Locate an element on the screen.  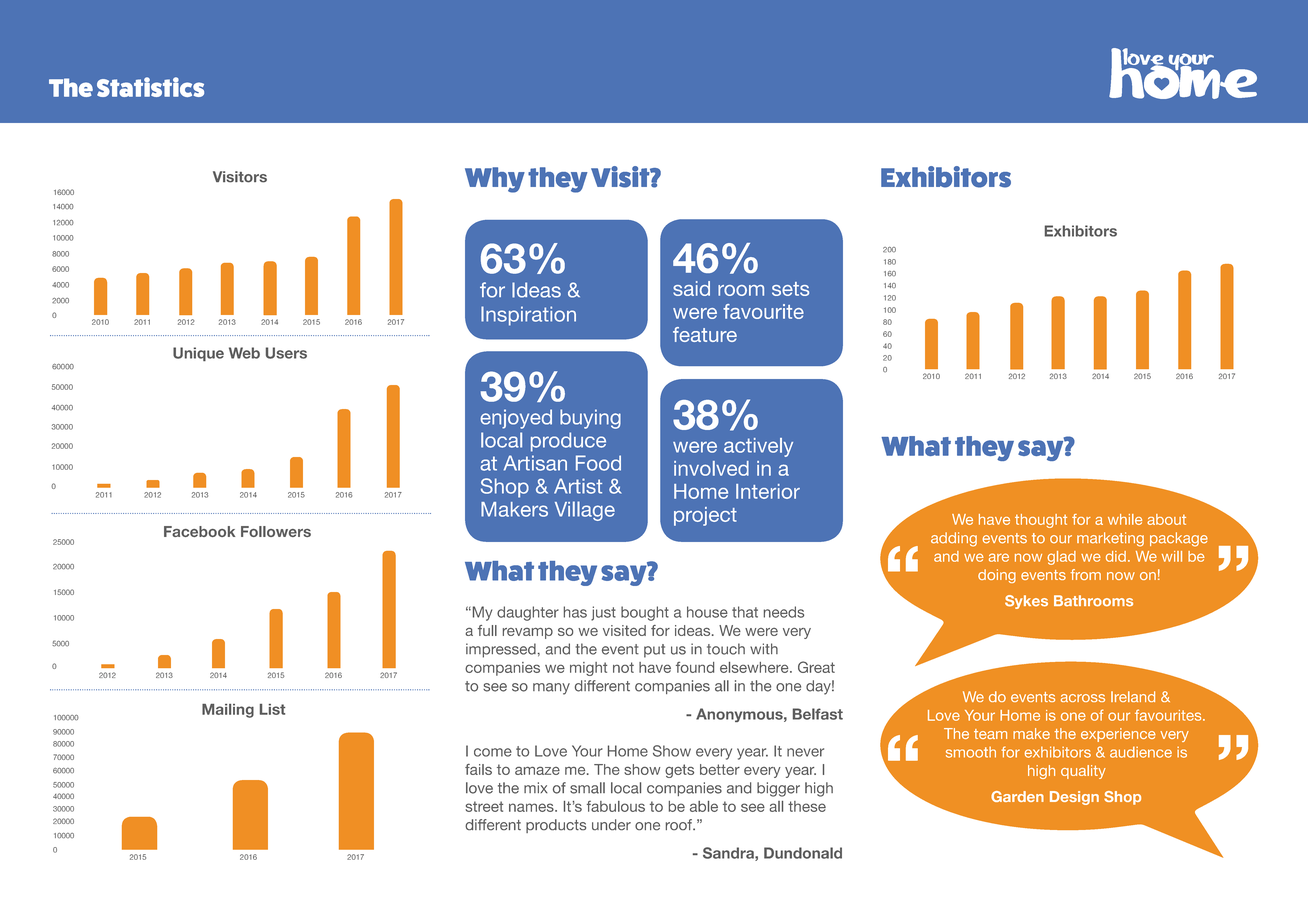
said is located at coordinates (691, 288).
